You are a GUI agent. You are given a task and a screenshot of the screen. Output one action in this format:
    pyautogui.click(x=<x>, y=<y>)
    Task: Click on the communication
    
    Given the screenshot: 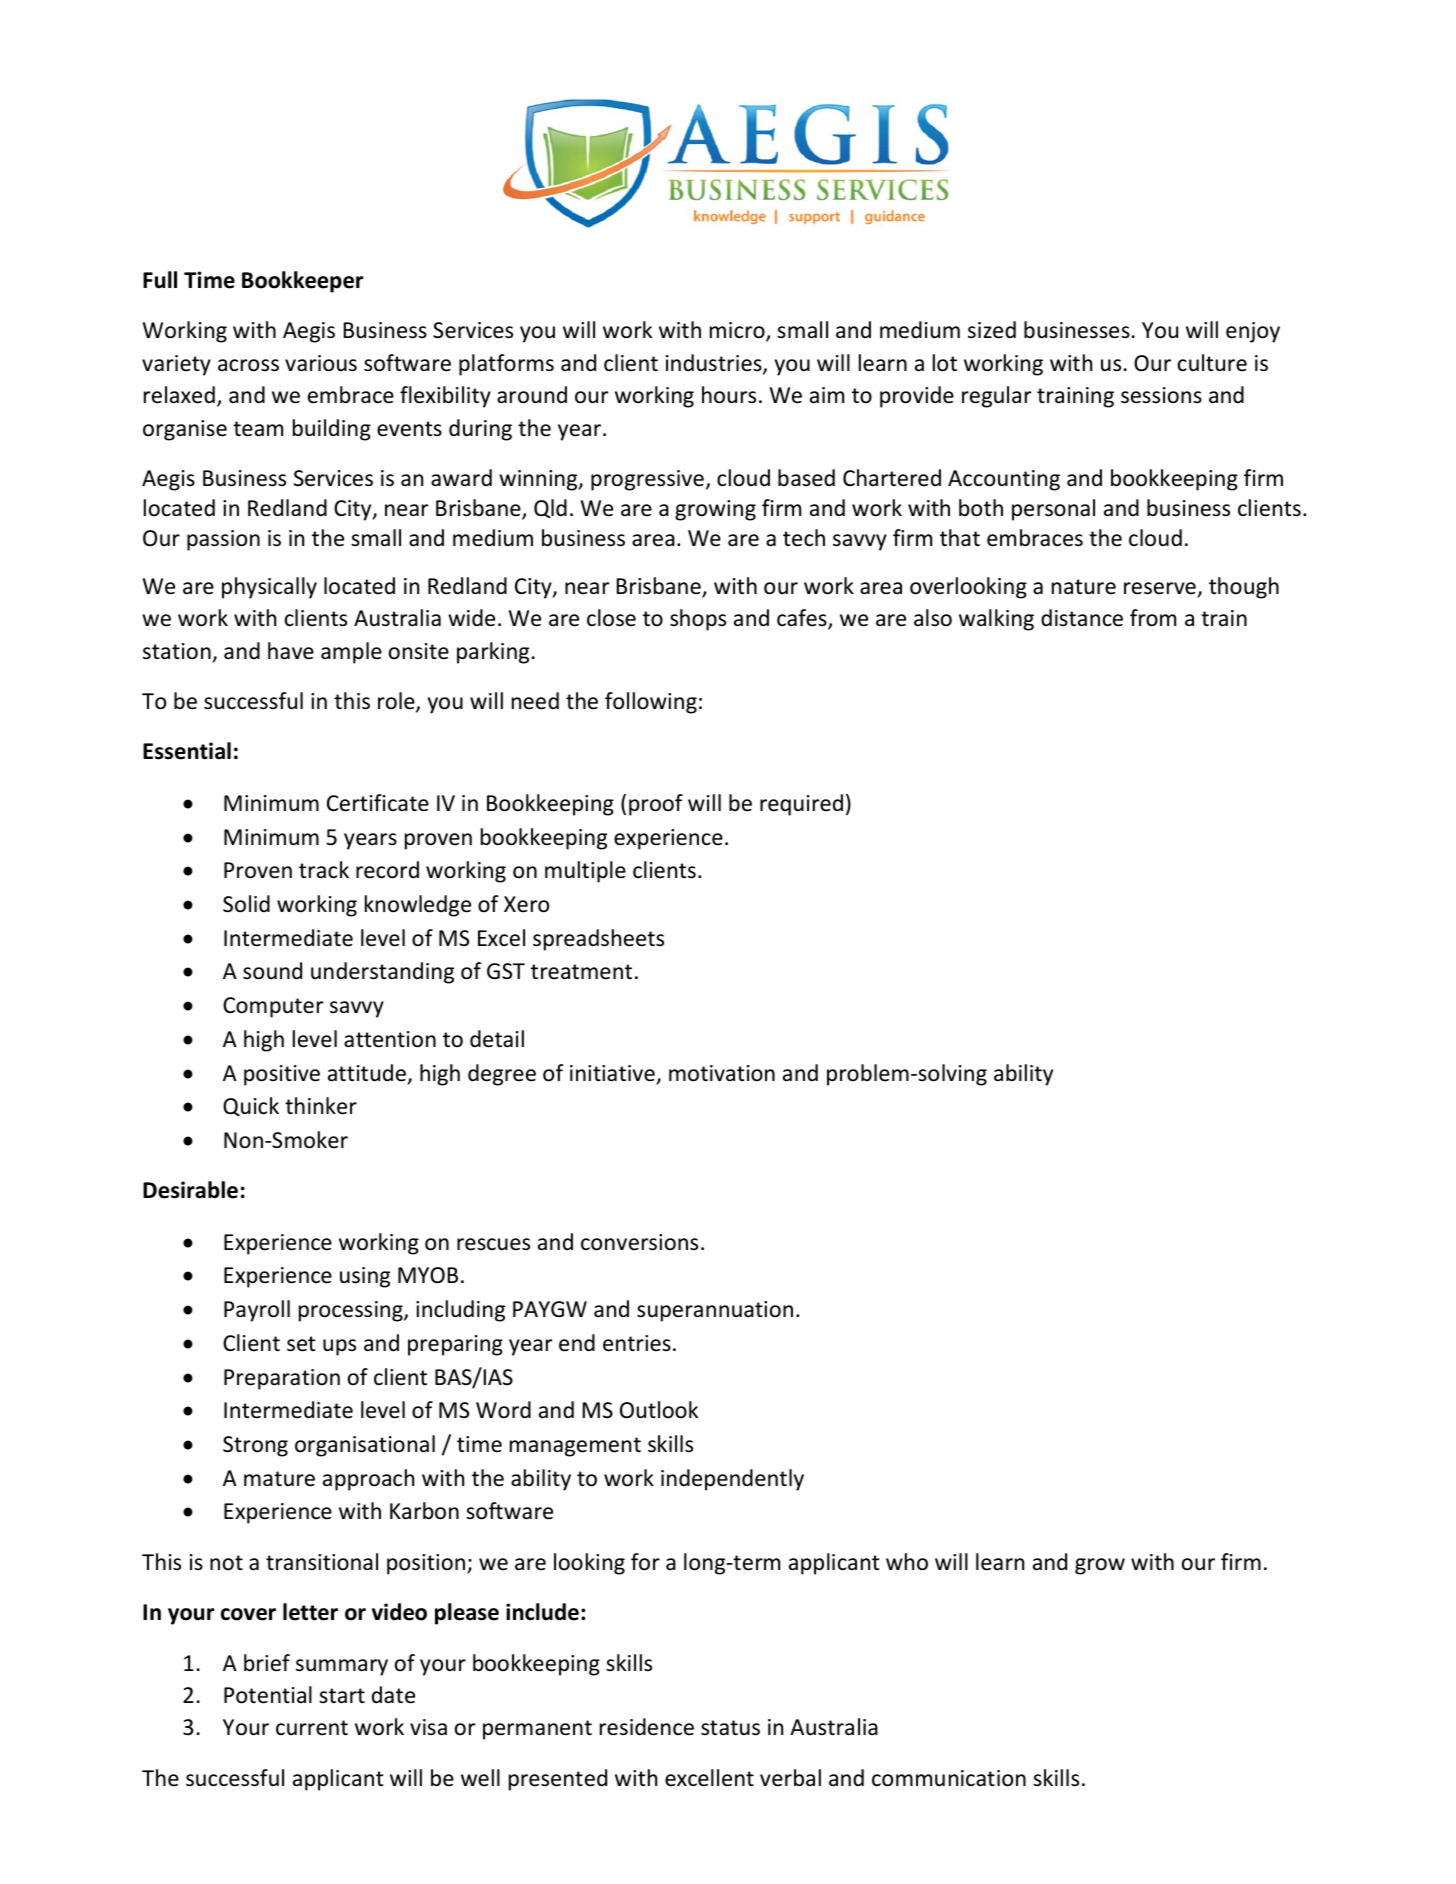 What is the action you would take?
    pyautogui.click(x=949, y=1778)
